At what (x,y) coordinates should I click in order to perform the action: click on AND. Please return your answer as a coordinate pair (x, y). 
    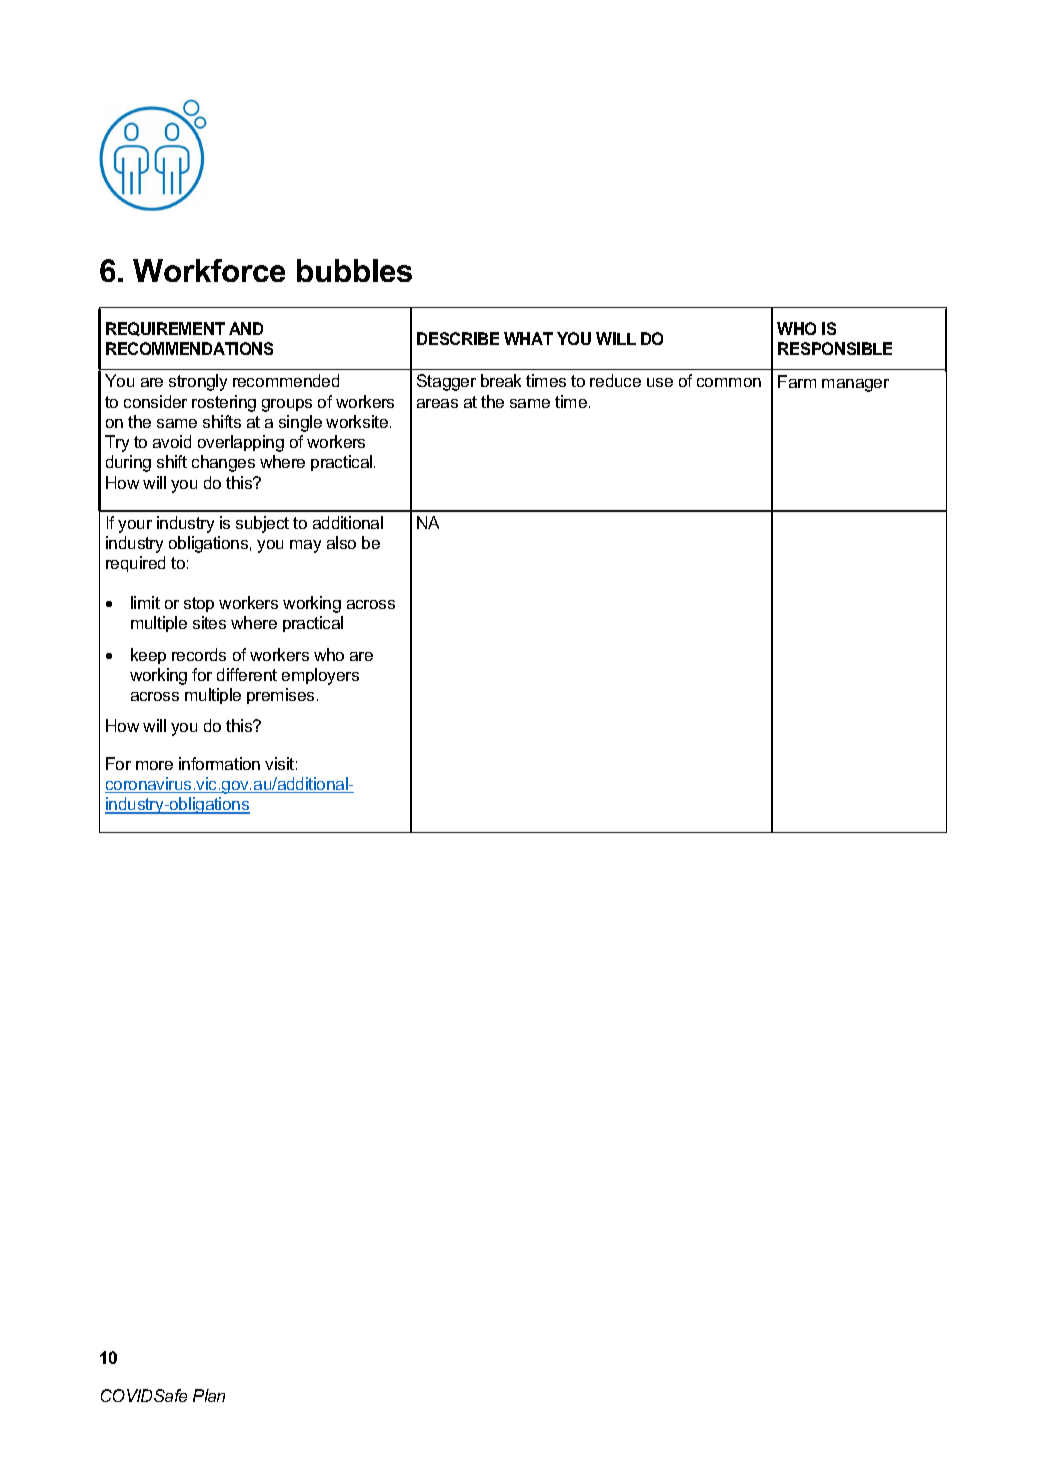
    Looking at the image, I should click on (246, 328).
